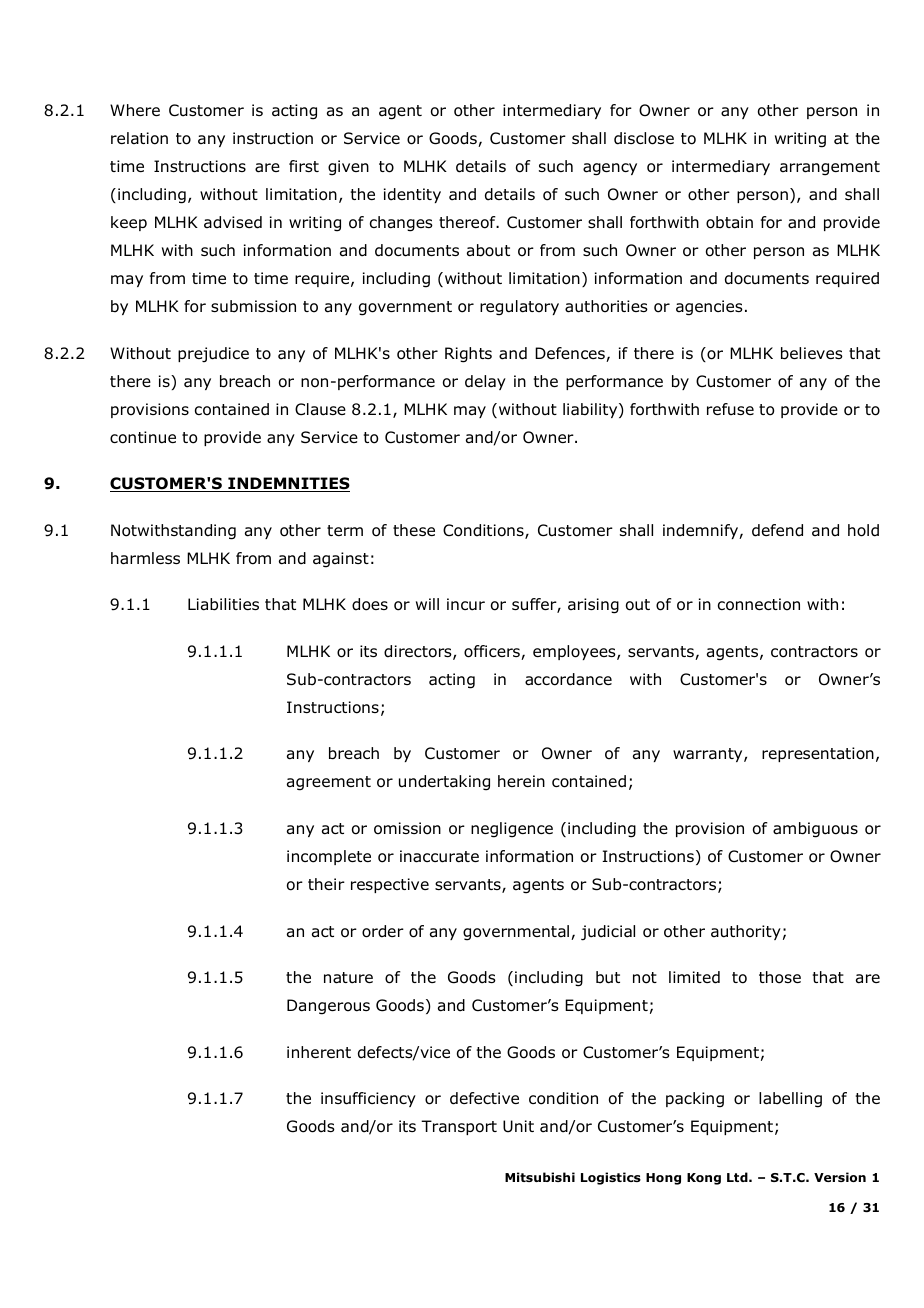 The image size is (924, 1308). Describe the element at coordinates (412, 195) in the document. I see `identity` at that location.
